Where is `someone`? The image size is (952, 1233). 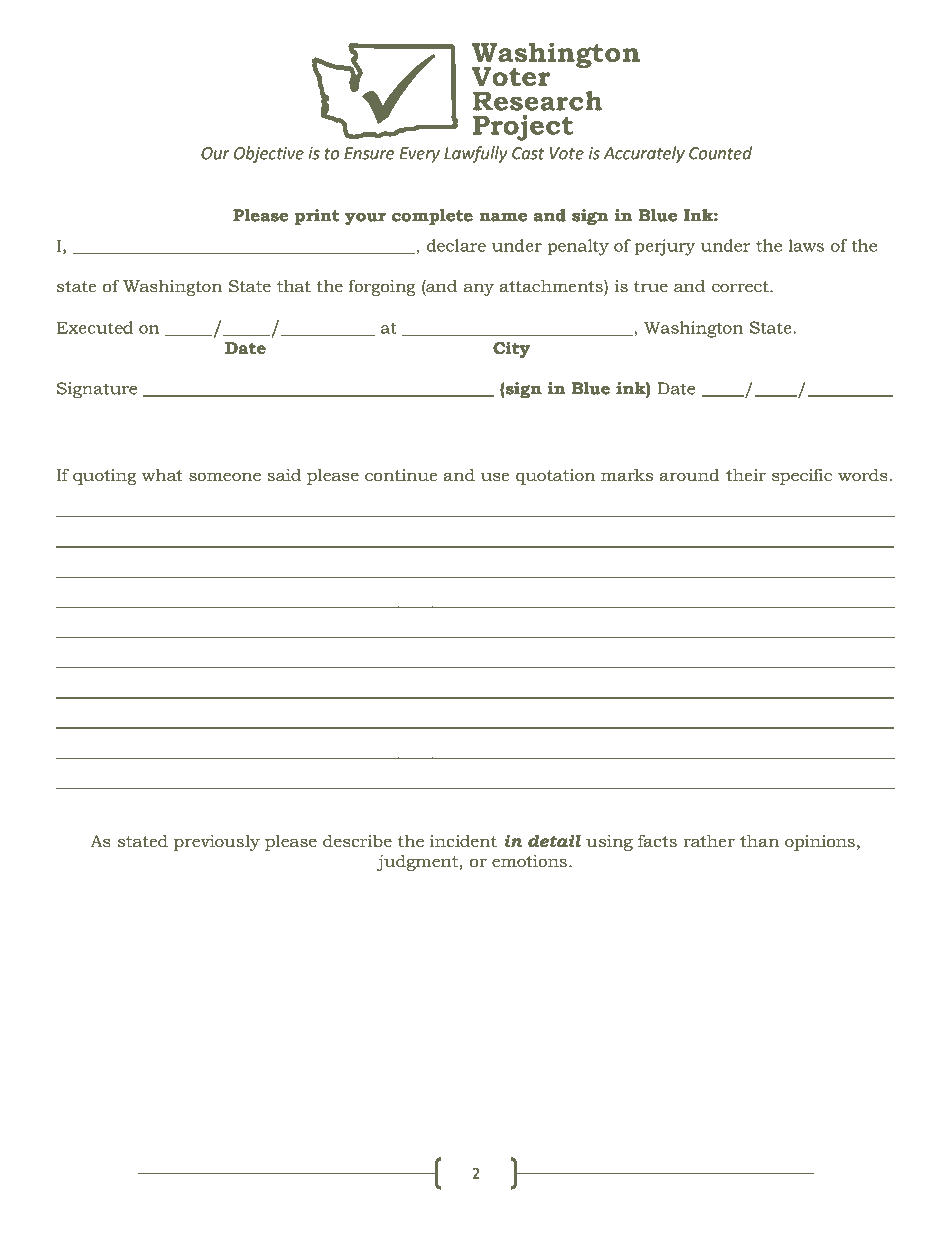 someone is located at coordinates (225, 476).
